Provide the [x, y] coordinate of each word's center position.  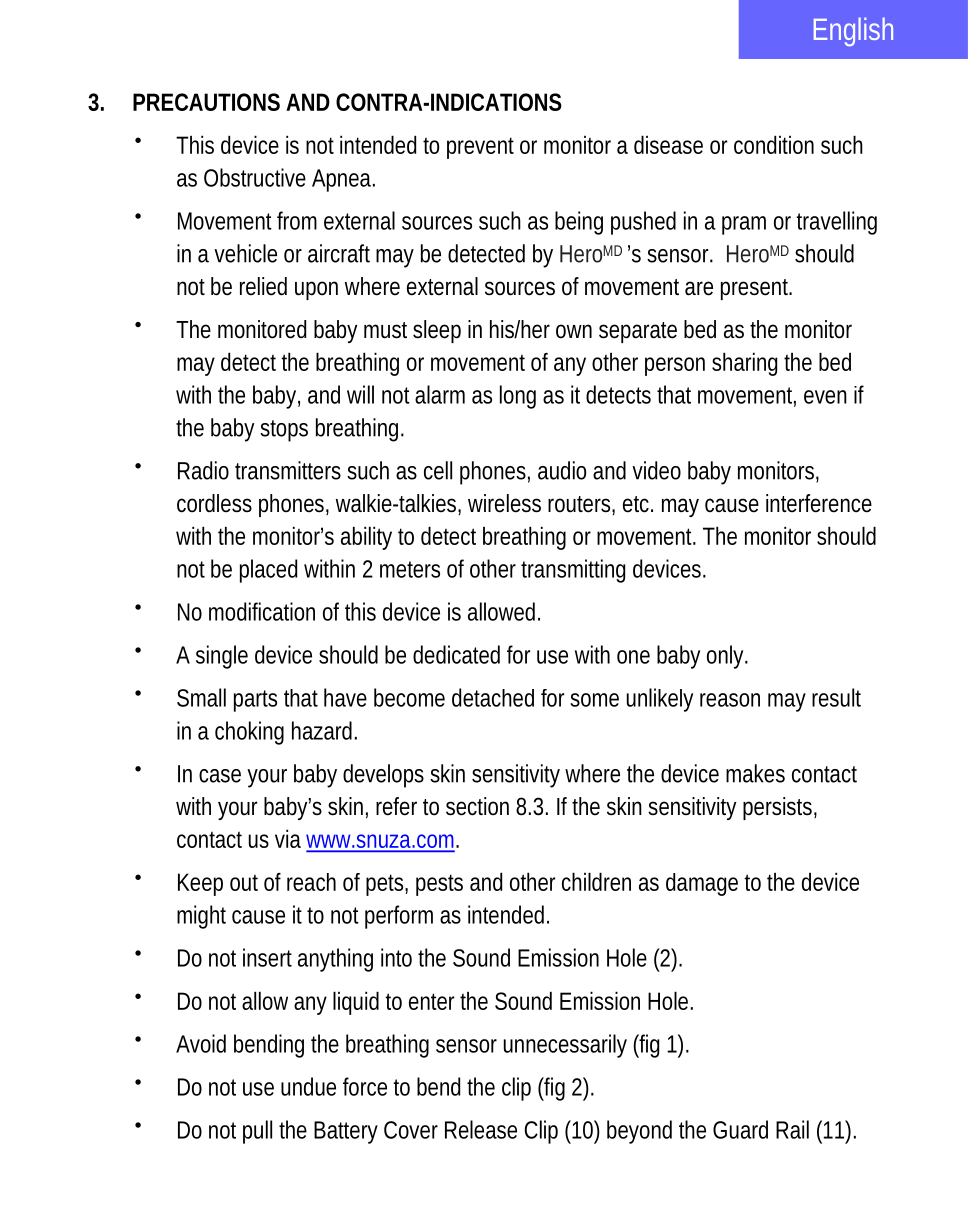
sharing [745, 364]
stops [284, 431]
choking [249, 733]
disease [668, 144]
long [518, 397]
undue [308, 1086]
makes [755, 773]
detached [493, 697]
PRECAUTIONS [206, 102]
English [853, 31]
